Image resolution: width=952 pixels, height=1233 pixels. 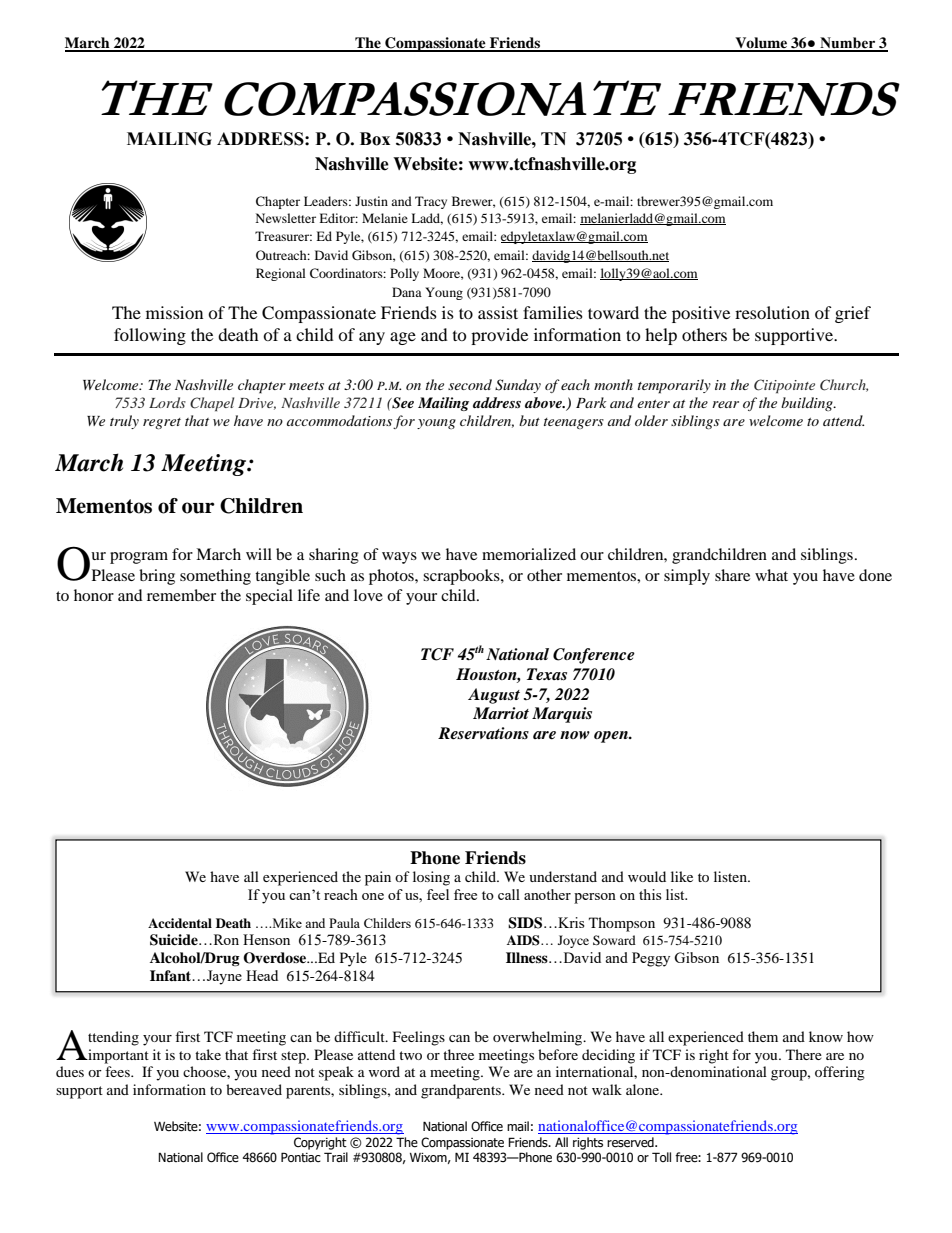 What do you see at coordinates (118, 1071) in the image?
I see `fees` at bounding box center [118, 1071].
